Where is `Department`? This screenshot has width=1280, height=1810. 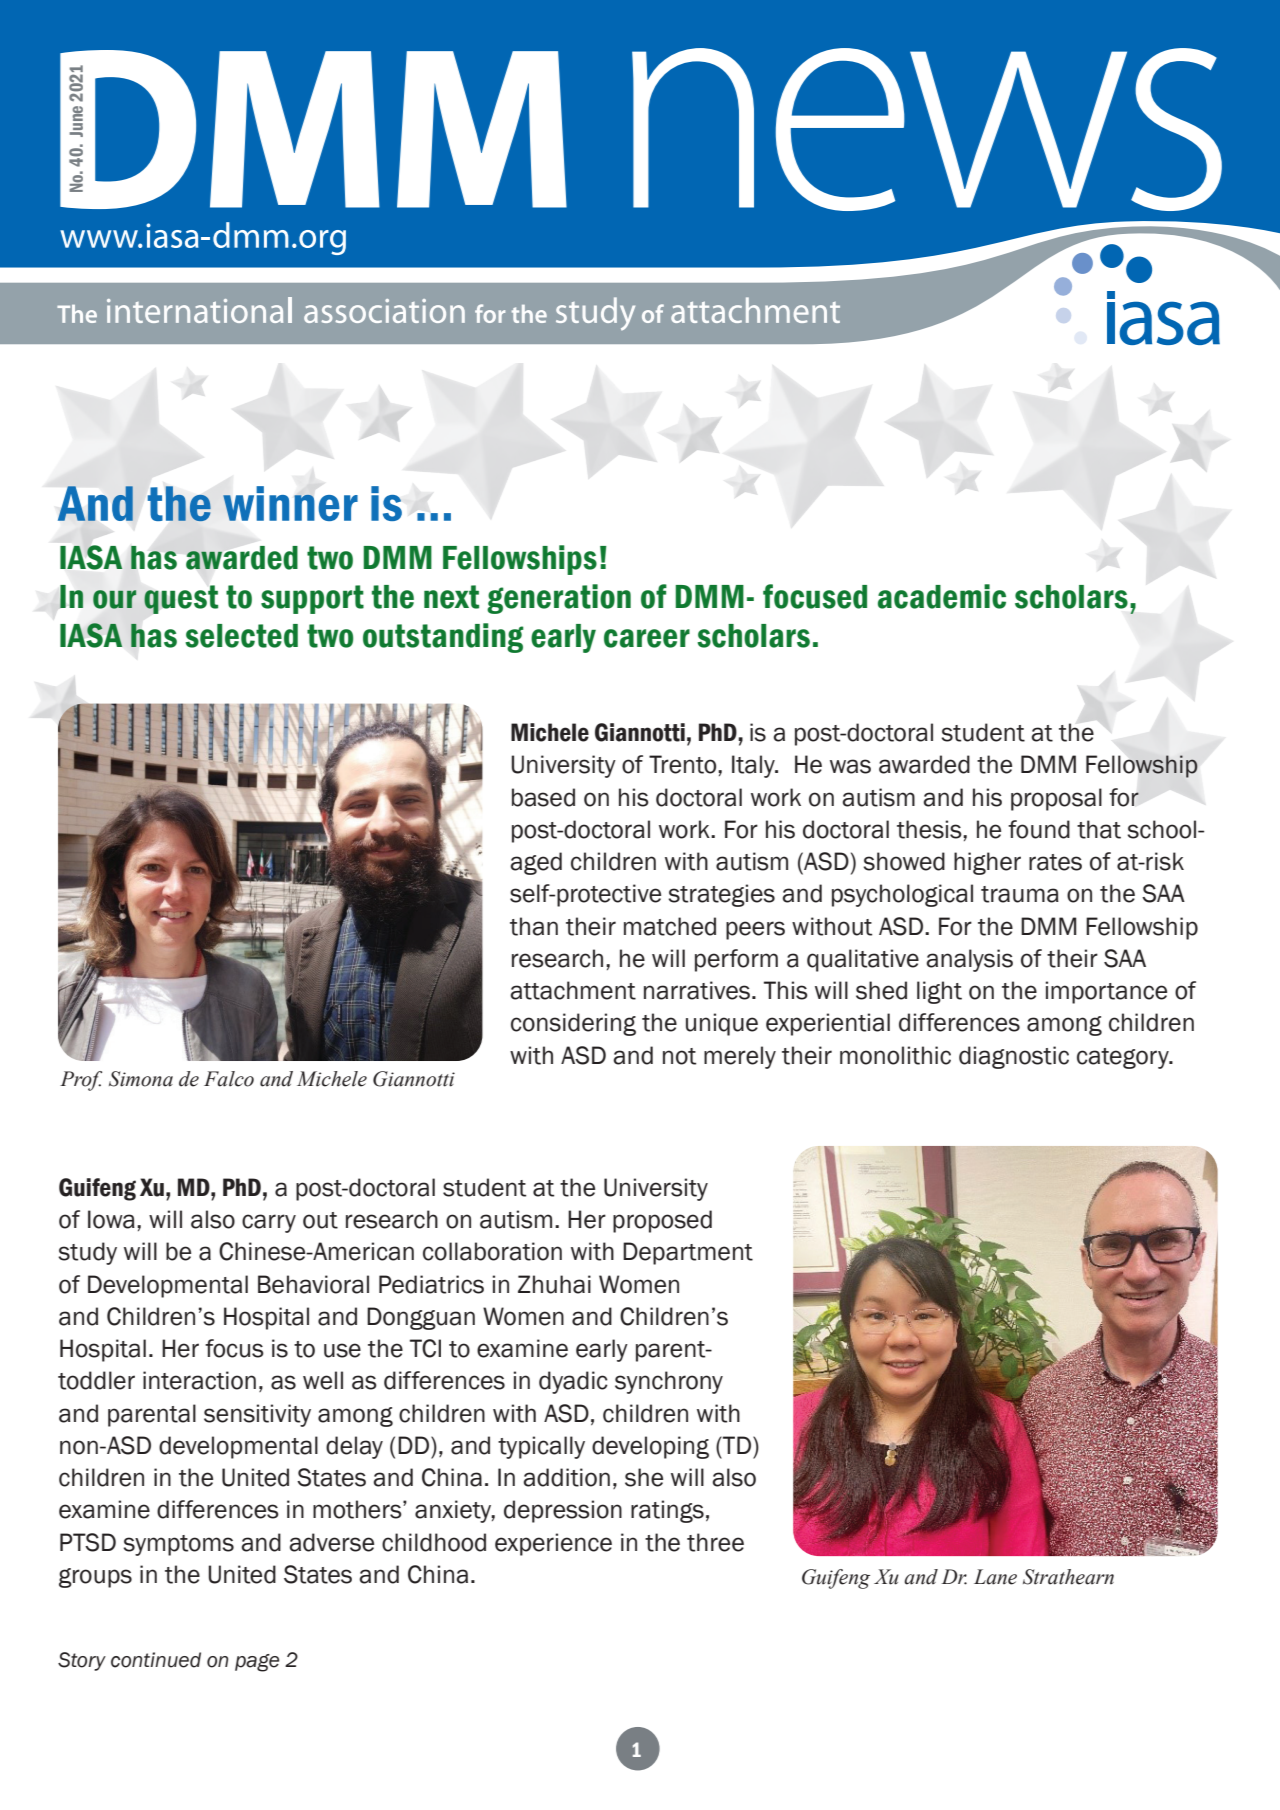 Department is located at coordinates (688, 1253).
